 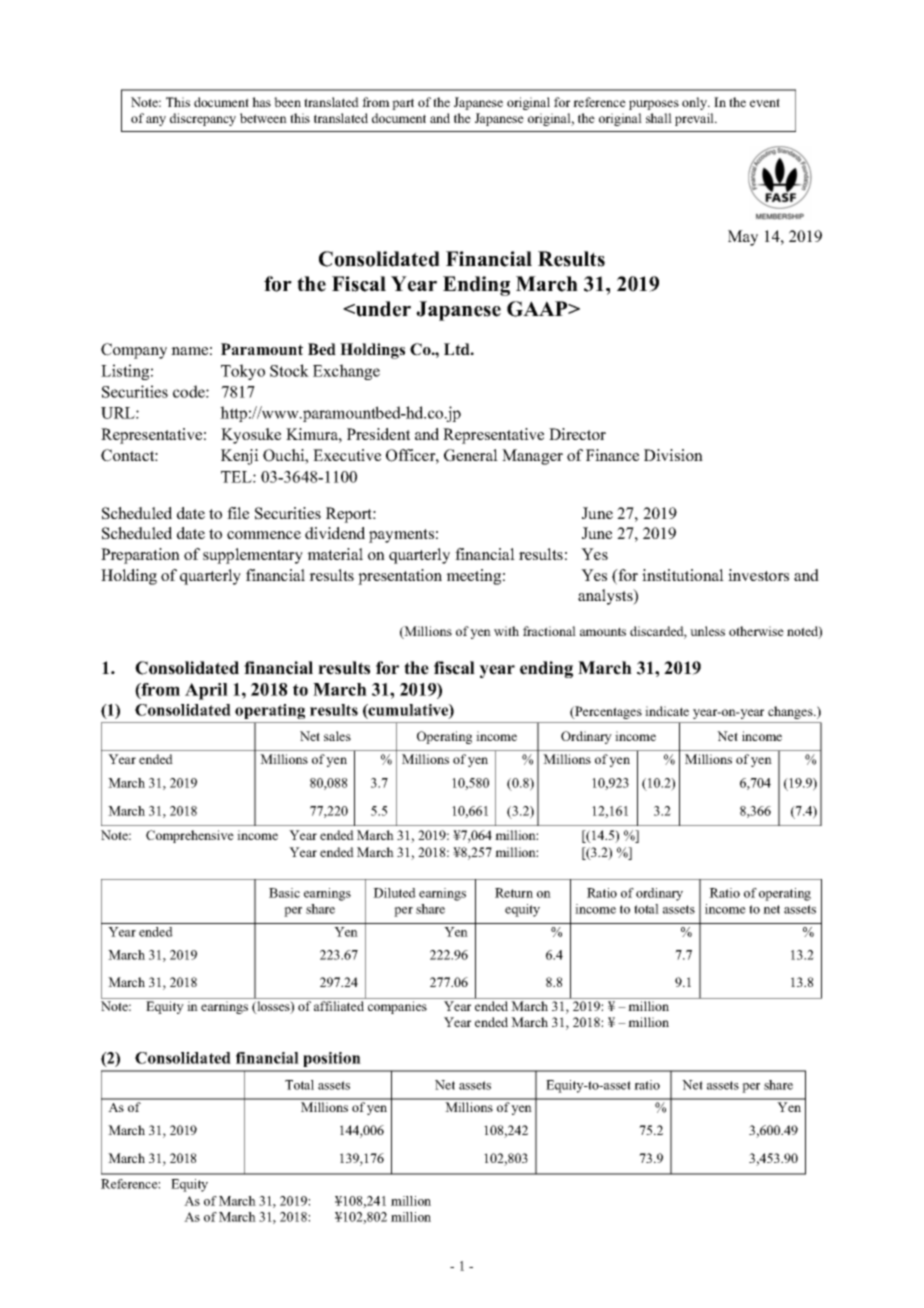 I want to click on presentation, so click(x=400, y=577).
